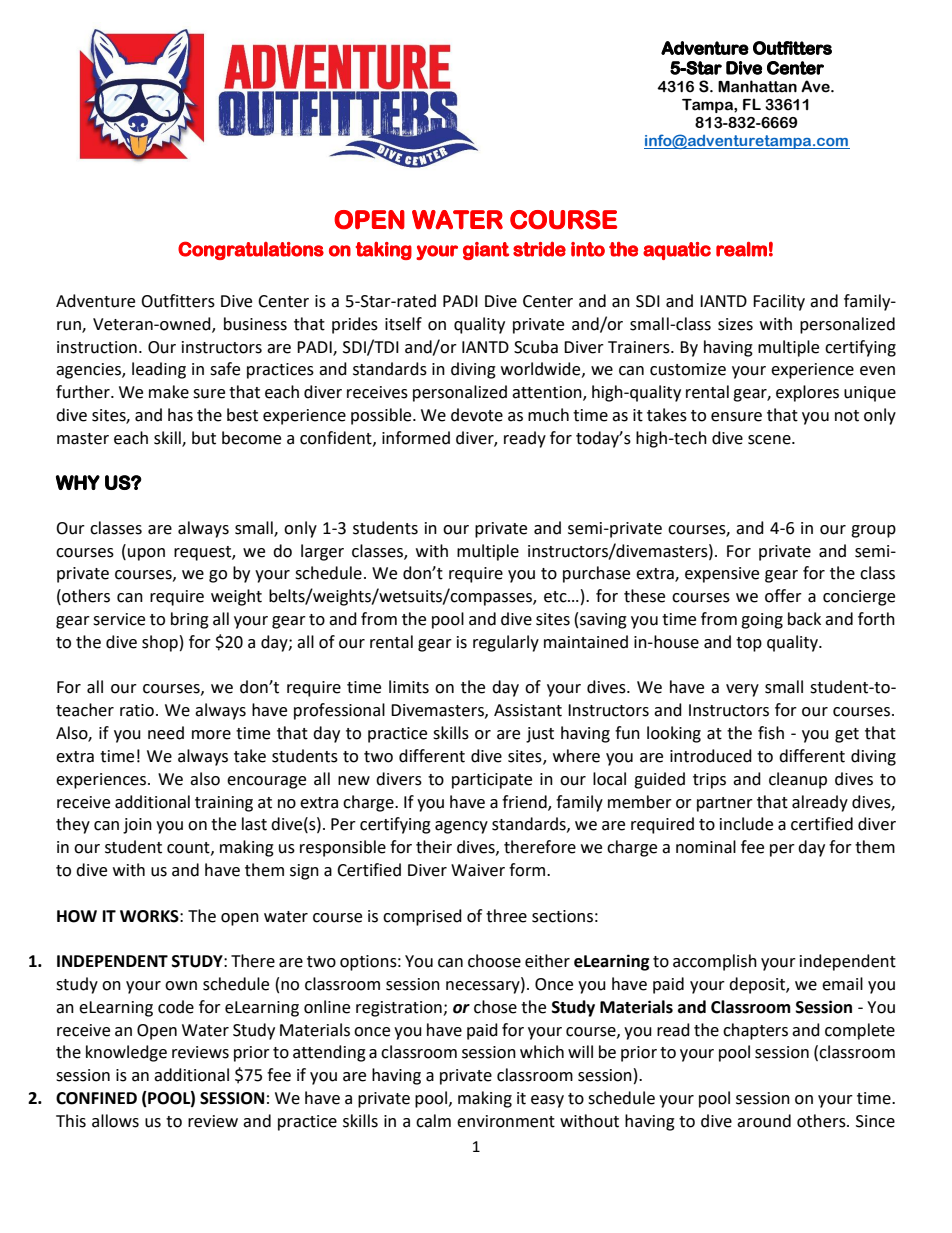 Image resolution: width=952 pixels, height=1233 pixels. What do you see at coordinates (115, 1121) in the screenshot?
I see `allows` at bounding box center [115, 1121].
